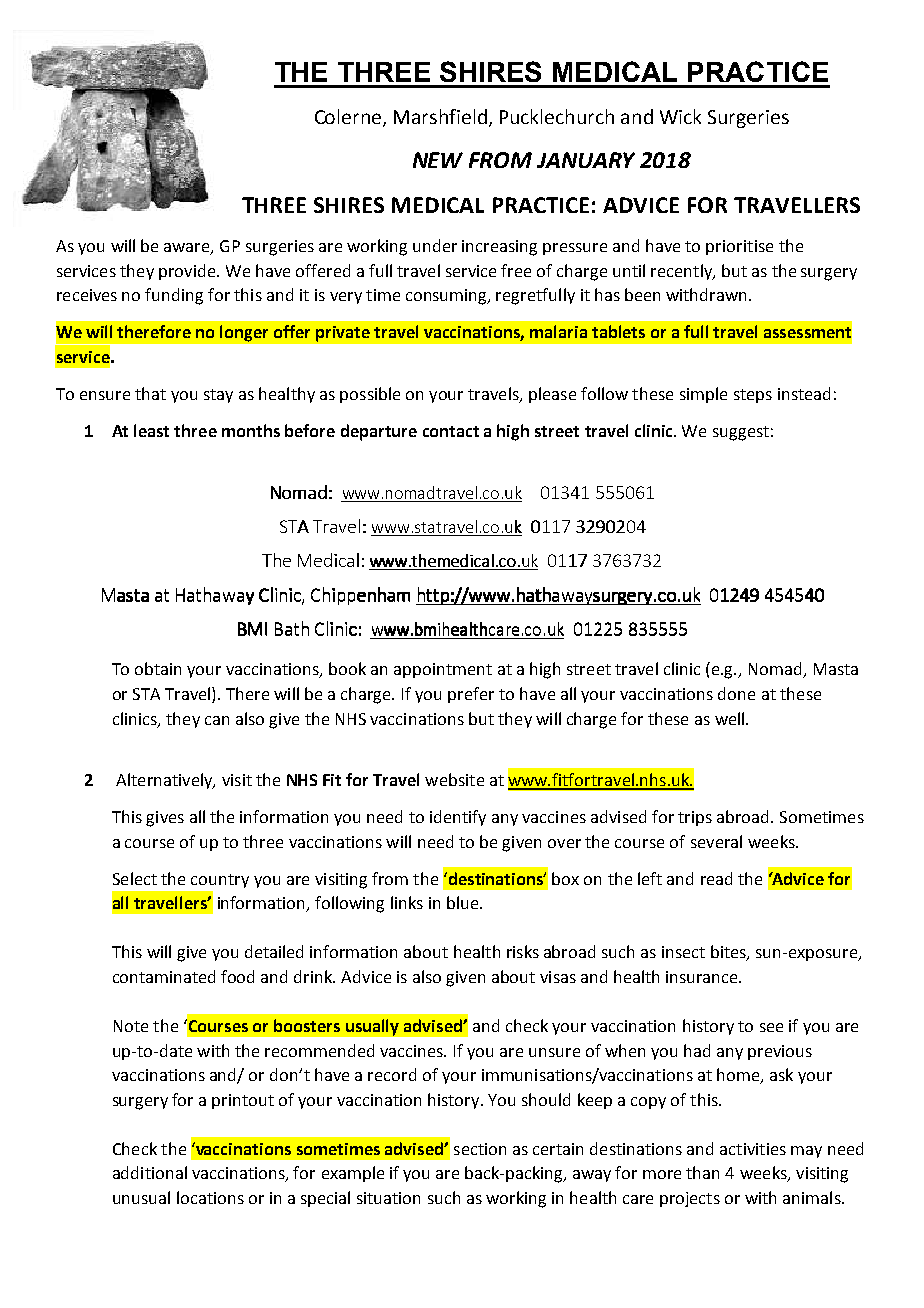 The height and width of the screenshot is (1308, 924). Describe the element at coordinates (680, 116) in the screenshot. I see `Wick` at that location.
